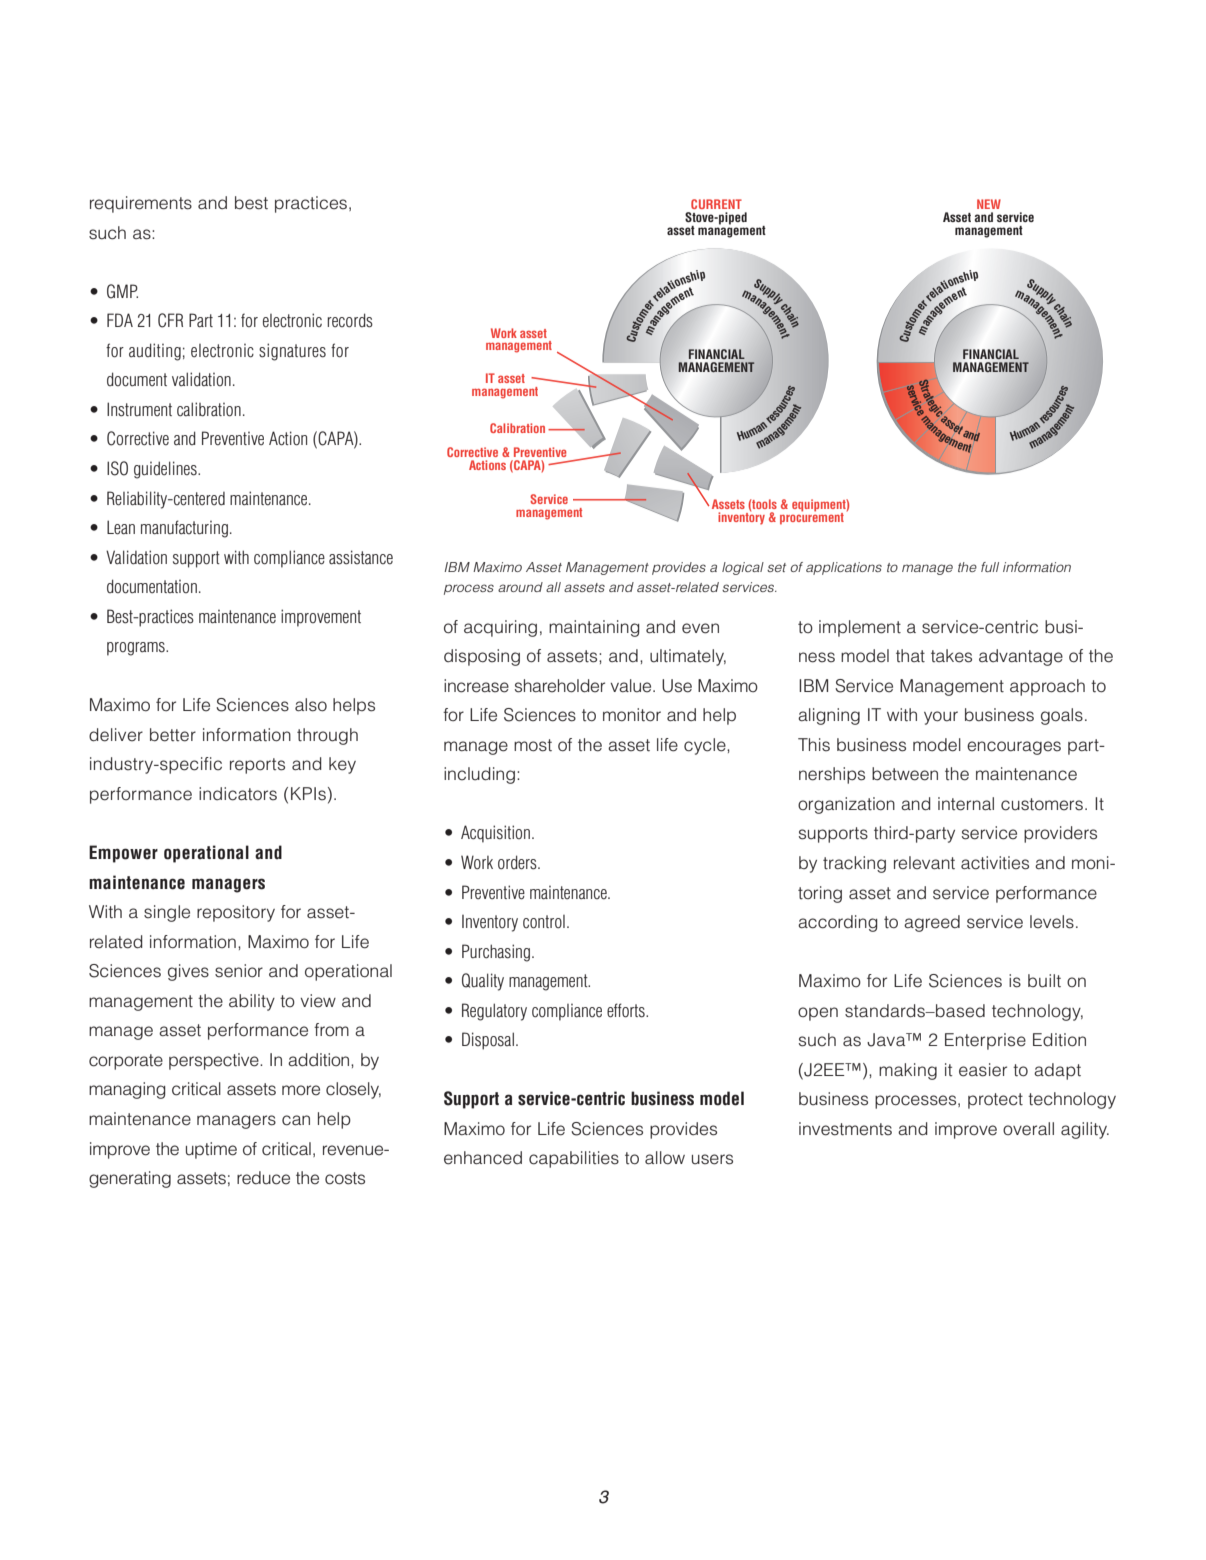 This screenshot has height=1560, width=1206. I want to click on uptime, so click(211, 1150).
